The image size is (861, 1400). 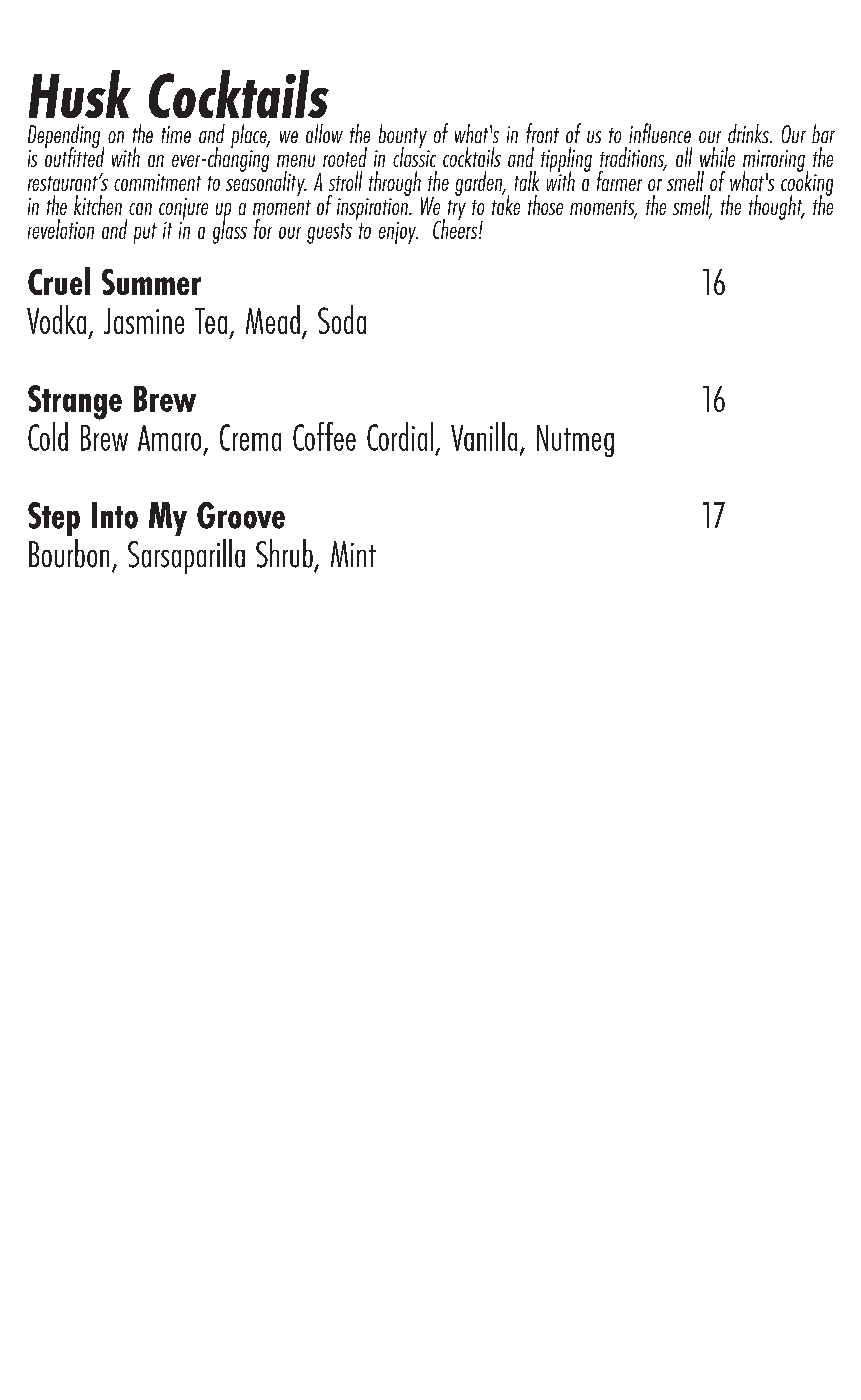 What do you see at coordinates (284, 553) in the screenshot?
I see `Shrub` at bounding box center [284, 553].
